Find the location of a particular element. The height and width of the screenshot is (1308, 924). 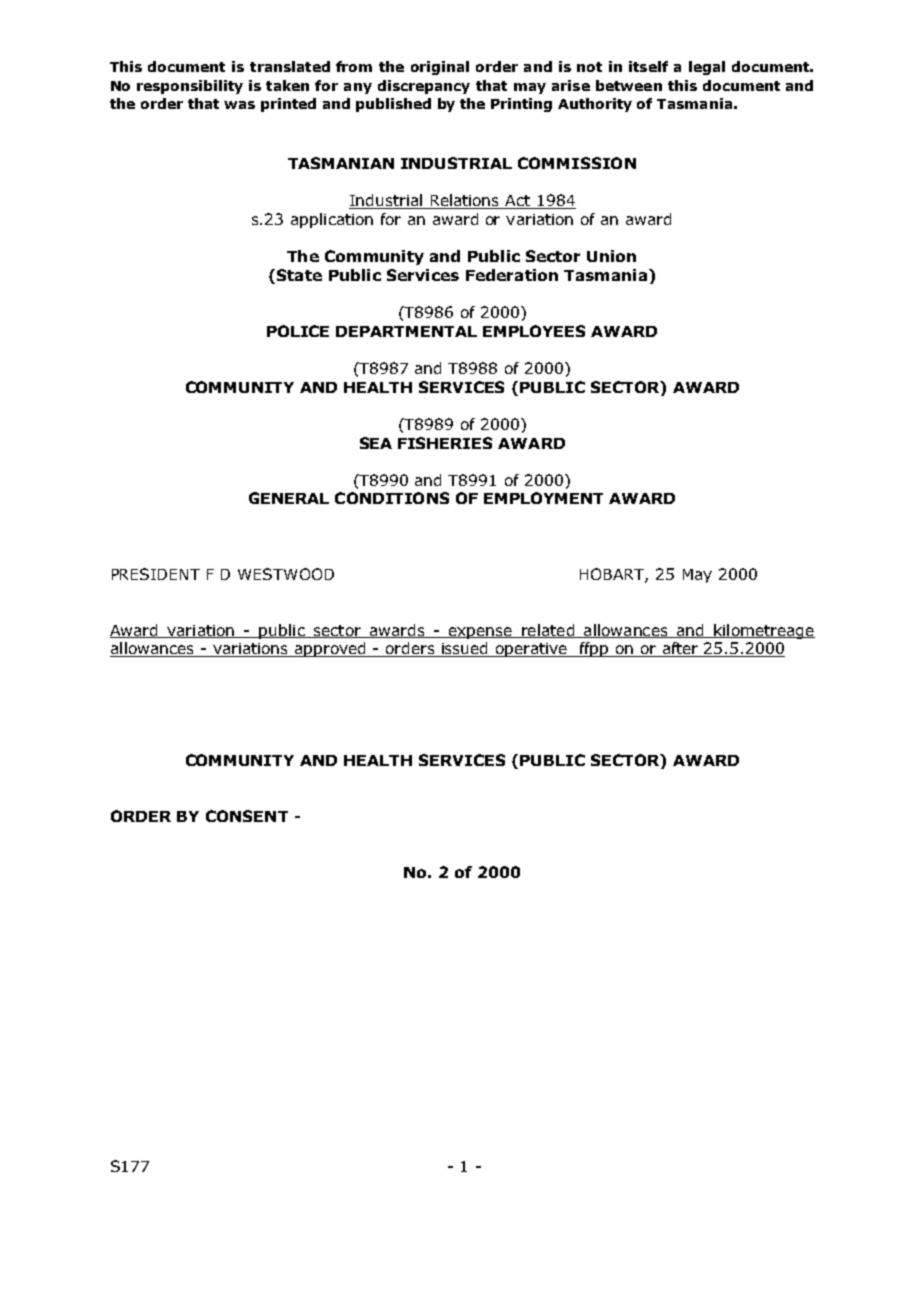

expense is located at coordinates (480, 633).
